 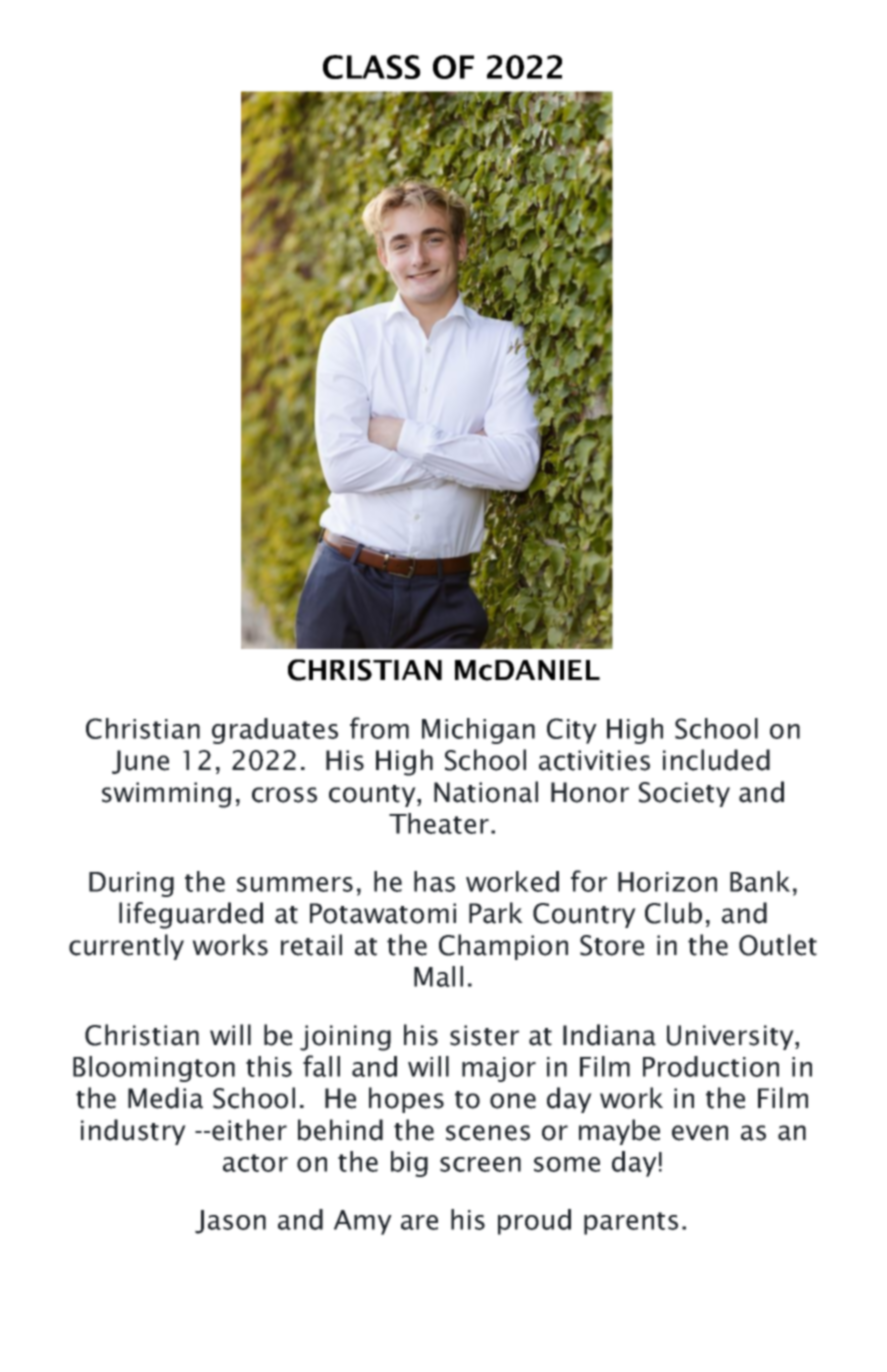 What do you see at coordinates (716, 760) in the page?
I see `included` at bounding box center [716, 760].
